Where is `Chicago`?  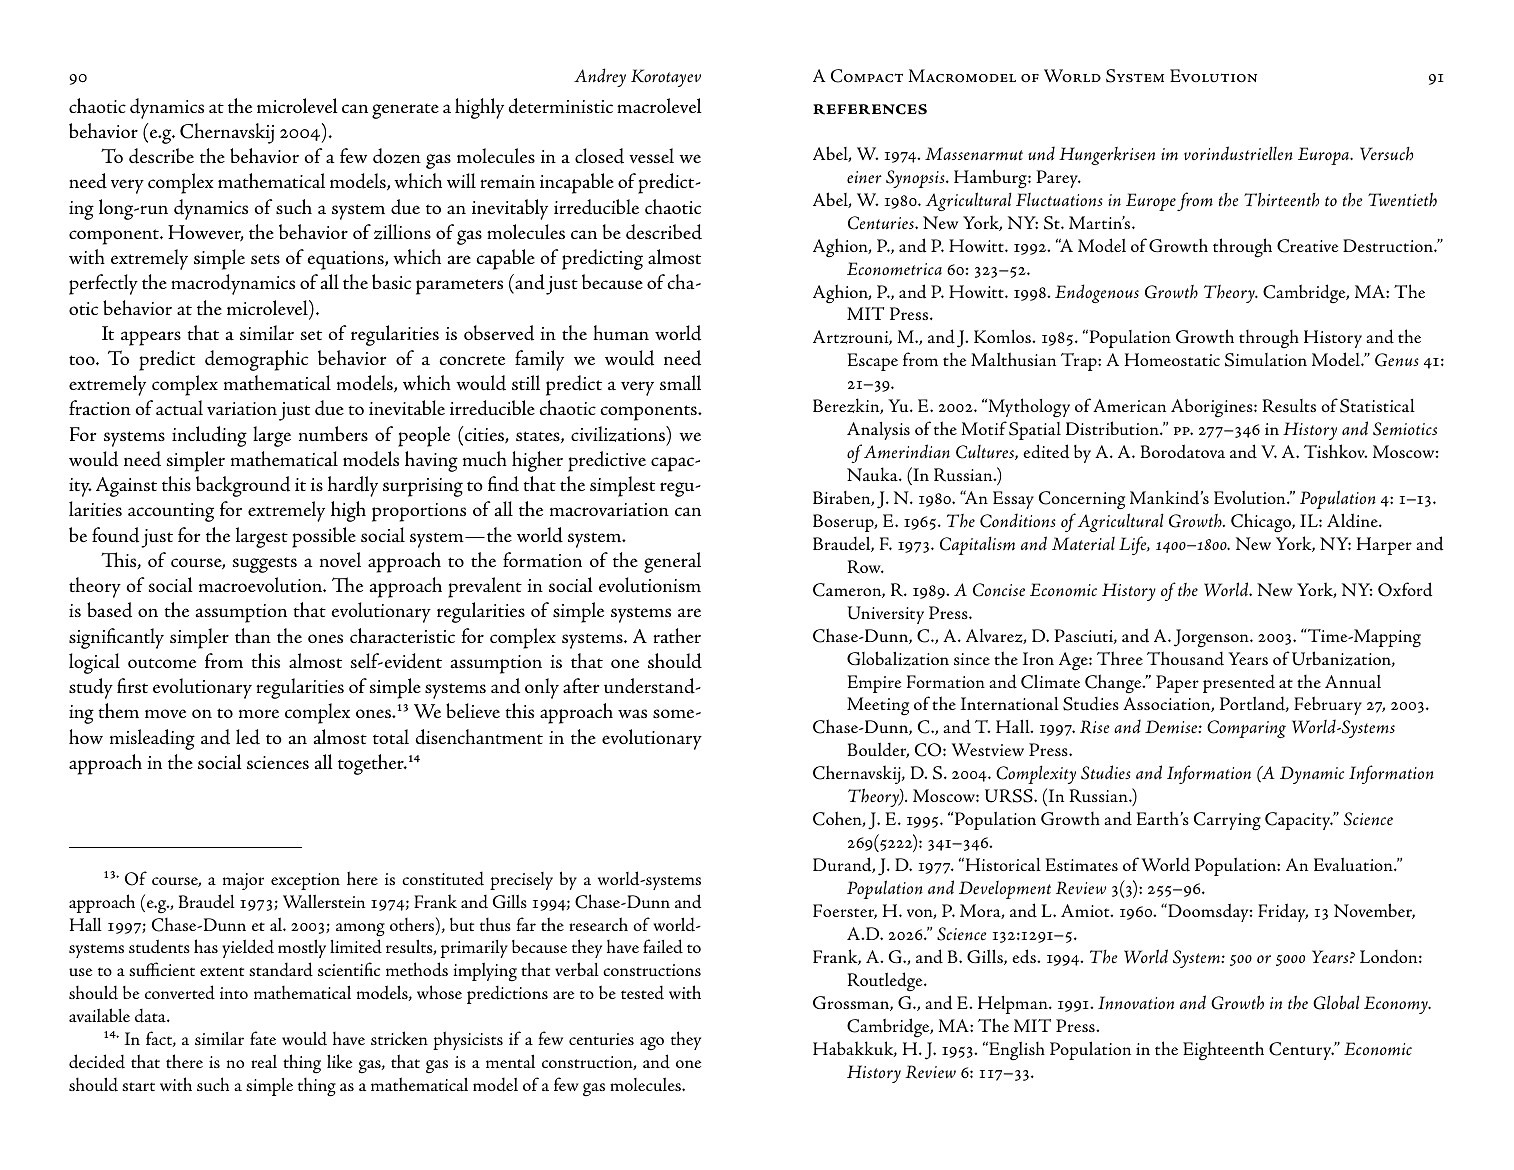
Chicago is located at coordinates (1262, 523).
